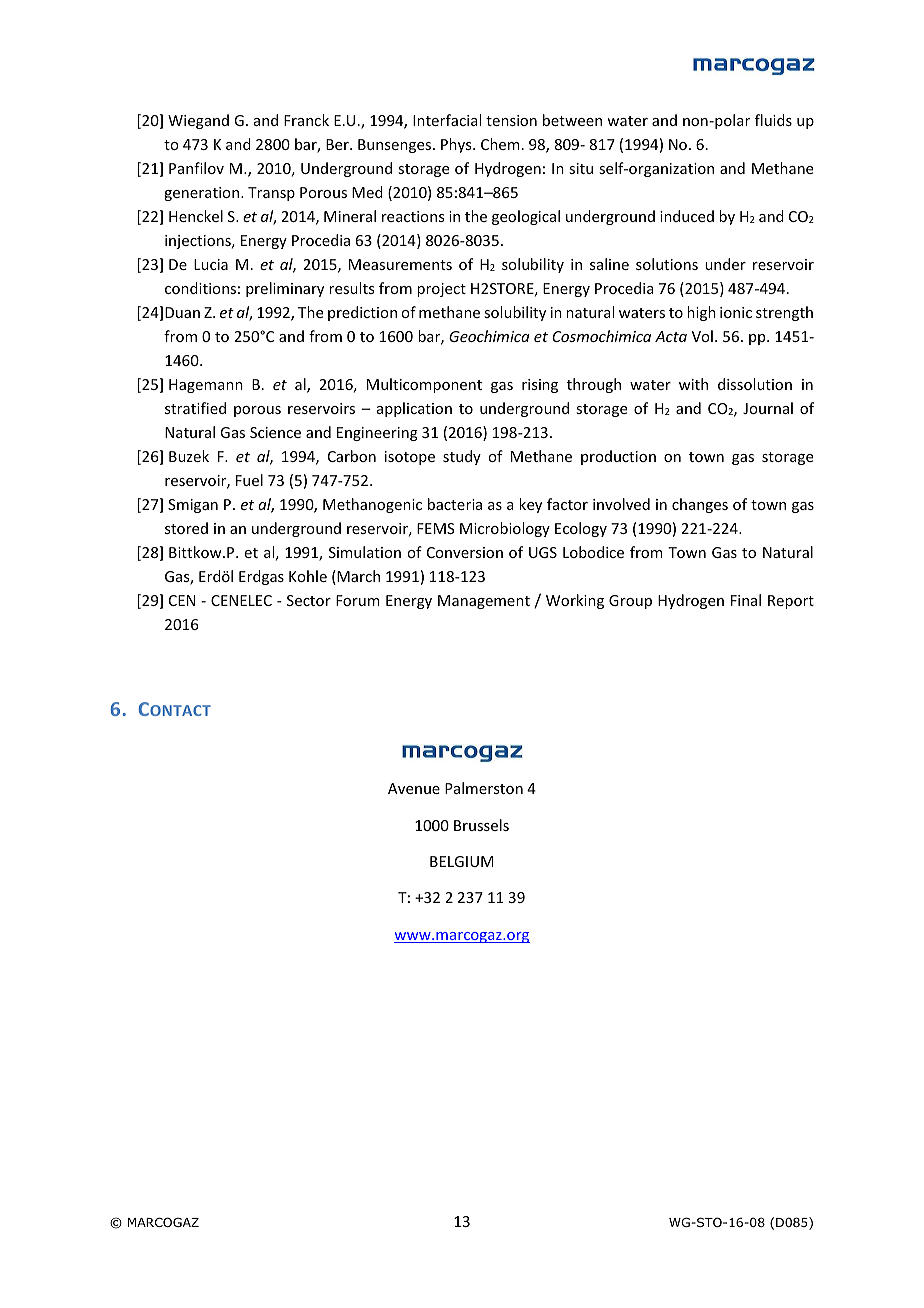 Image resolution: width=924 pixels, height=1308 pixels. What do you see at coordinates (700, 505) in the screenshot?
I see `changes` at bounding box center [700, 505].
